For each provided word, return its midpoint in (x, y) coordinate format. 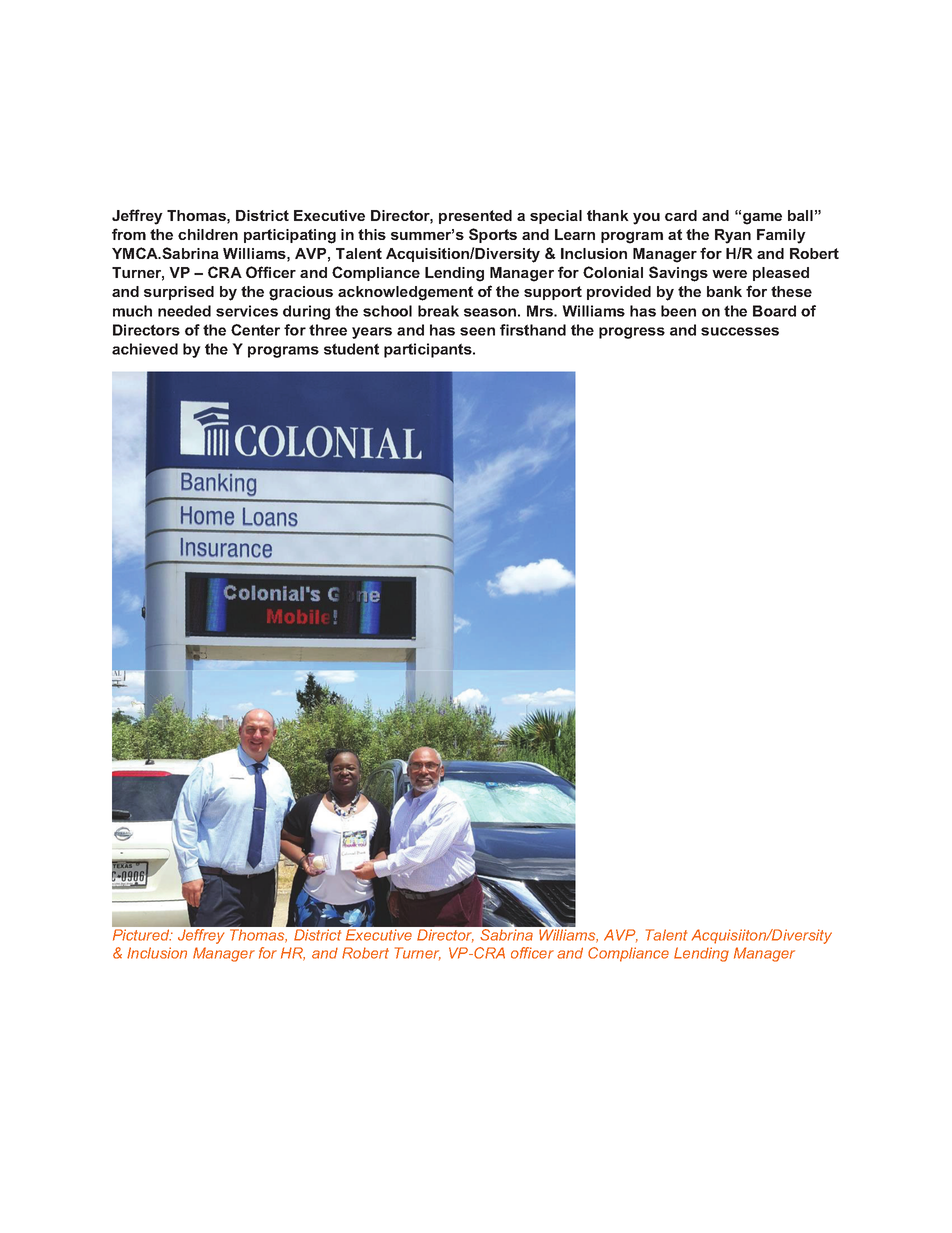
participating (290, 236)
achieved (145, 349)
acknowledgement (405, 293)
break (438, 311)
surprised (179, 293)
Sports (493, 235)
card (681, 215)
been (678, 311)
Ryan (733, 236)
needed (184, 311)
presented (475, 217)
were (729, 274)
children (208, 234)
